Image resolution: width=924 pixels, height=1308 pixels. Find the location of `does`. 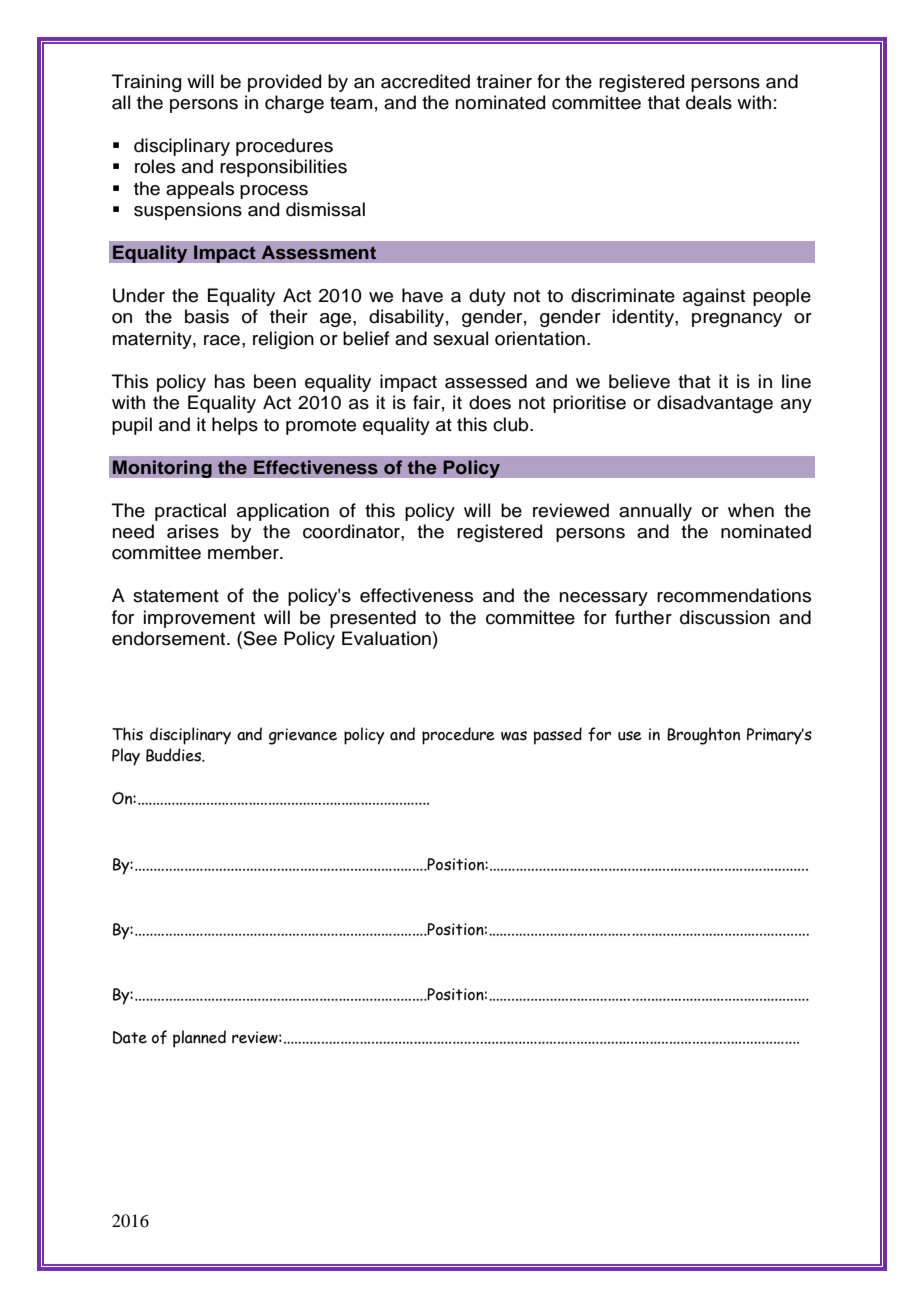

does is located at coordinates (490, 402).
